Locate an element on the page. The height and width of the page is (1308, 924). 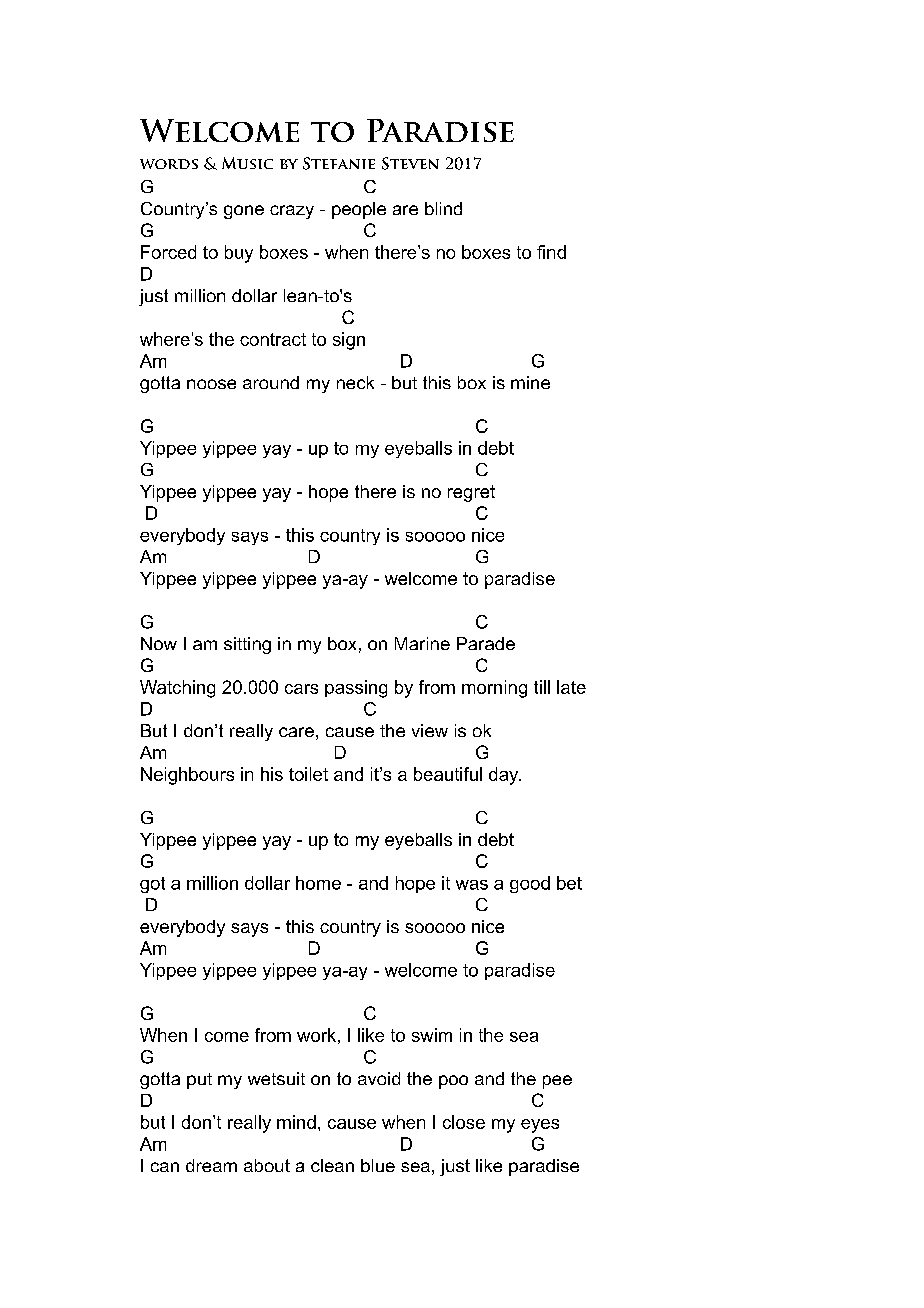
eyes is located at coordinates (540, 1126).
